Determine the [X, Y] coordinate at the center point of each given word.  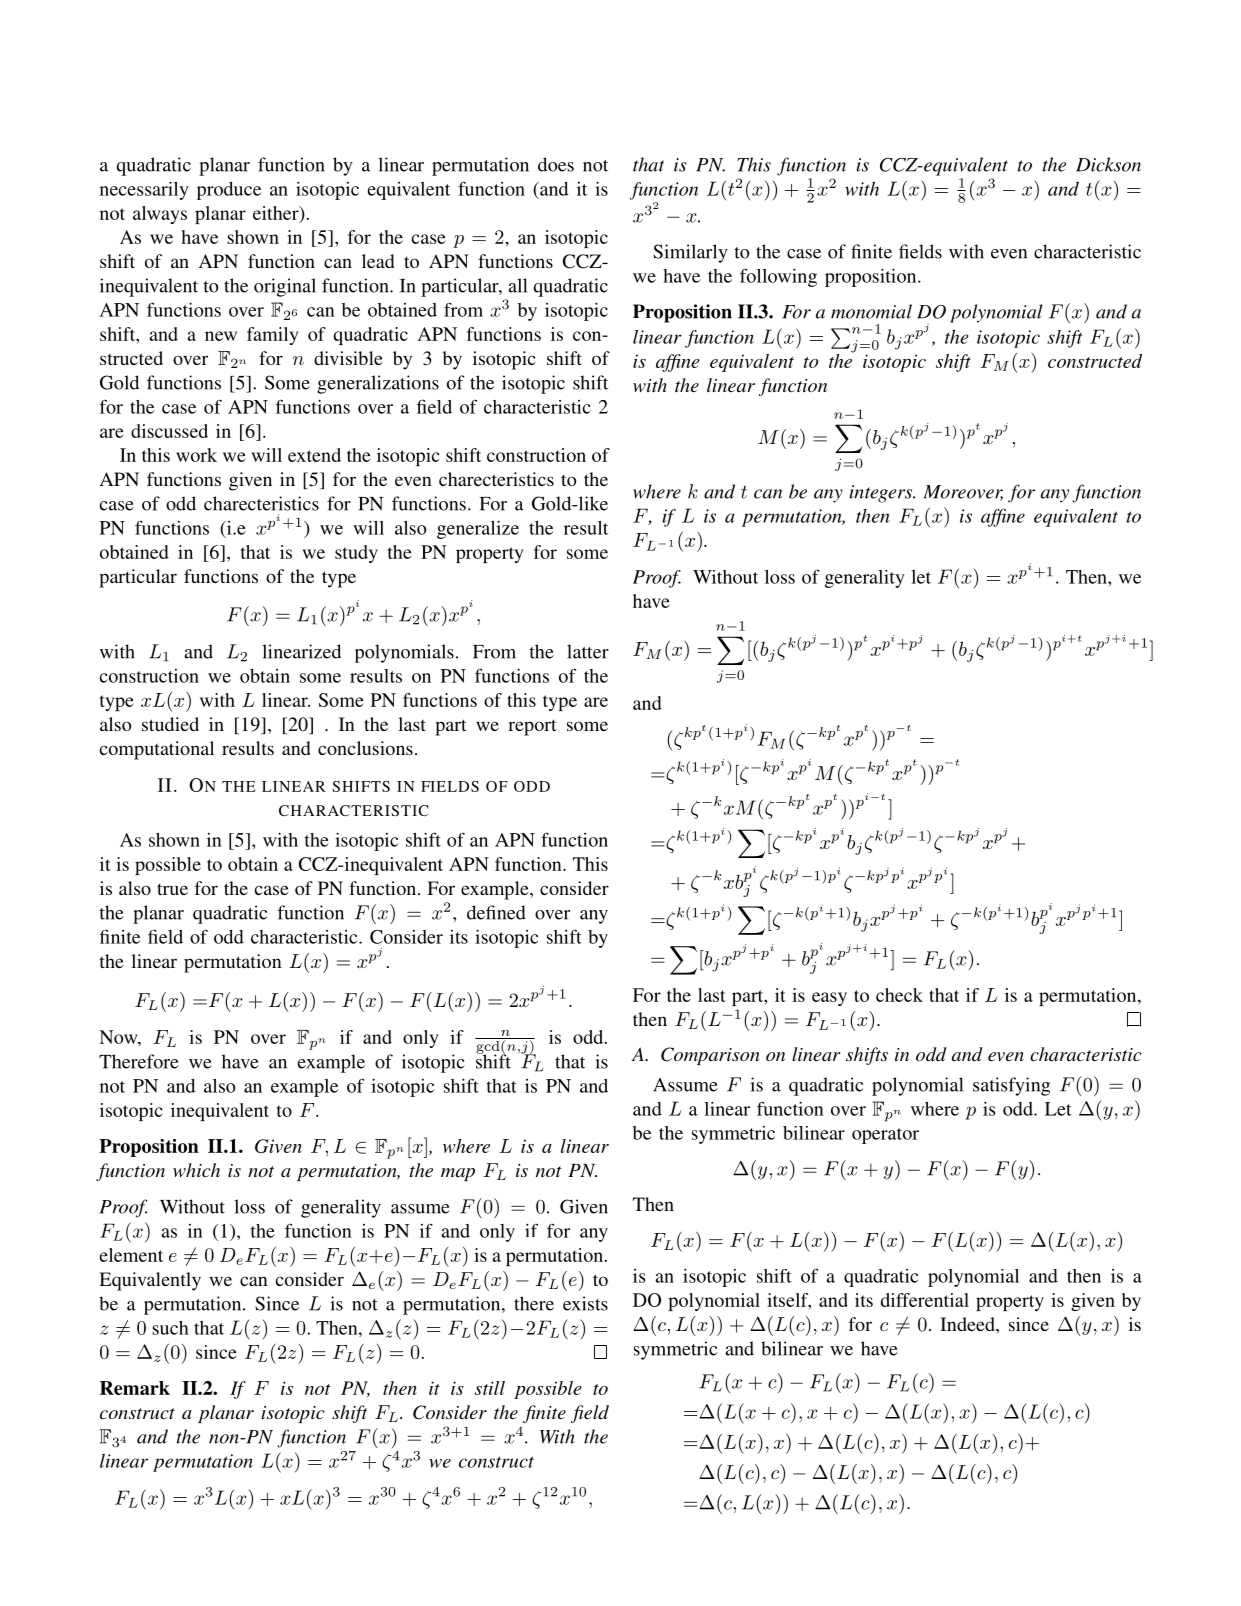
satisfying [1011, 1086]
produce [229, 191]
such [170, 1328]
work [196, 455]
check [899, 995]
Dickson [1108, 164]
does [556, 164]
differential [925, 1300]
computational [156, 750]
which [196, 1170]
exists [585, 1303]
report [532, 727]
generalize [478, 530]
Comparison [710, 1056]
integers [882, 494]
